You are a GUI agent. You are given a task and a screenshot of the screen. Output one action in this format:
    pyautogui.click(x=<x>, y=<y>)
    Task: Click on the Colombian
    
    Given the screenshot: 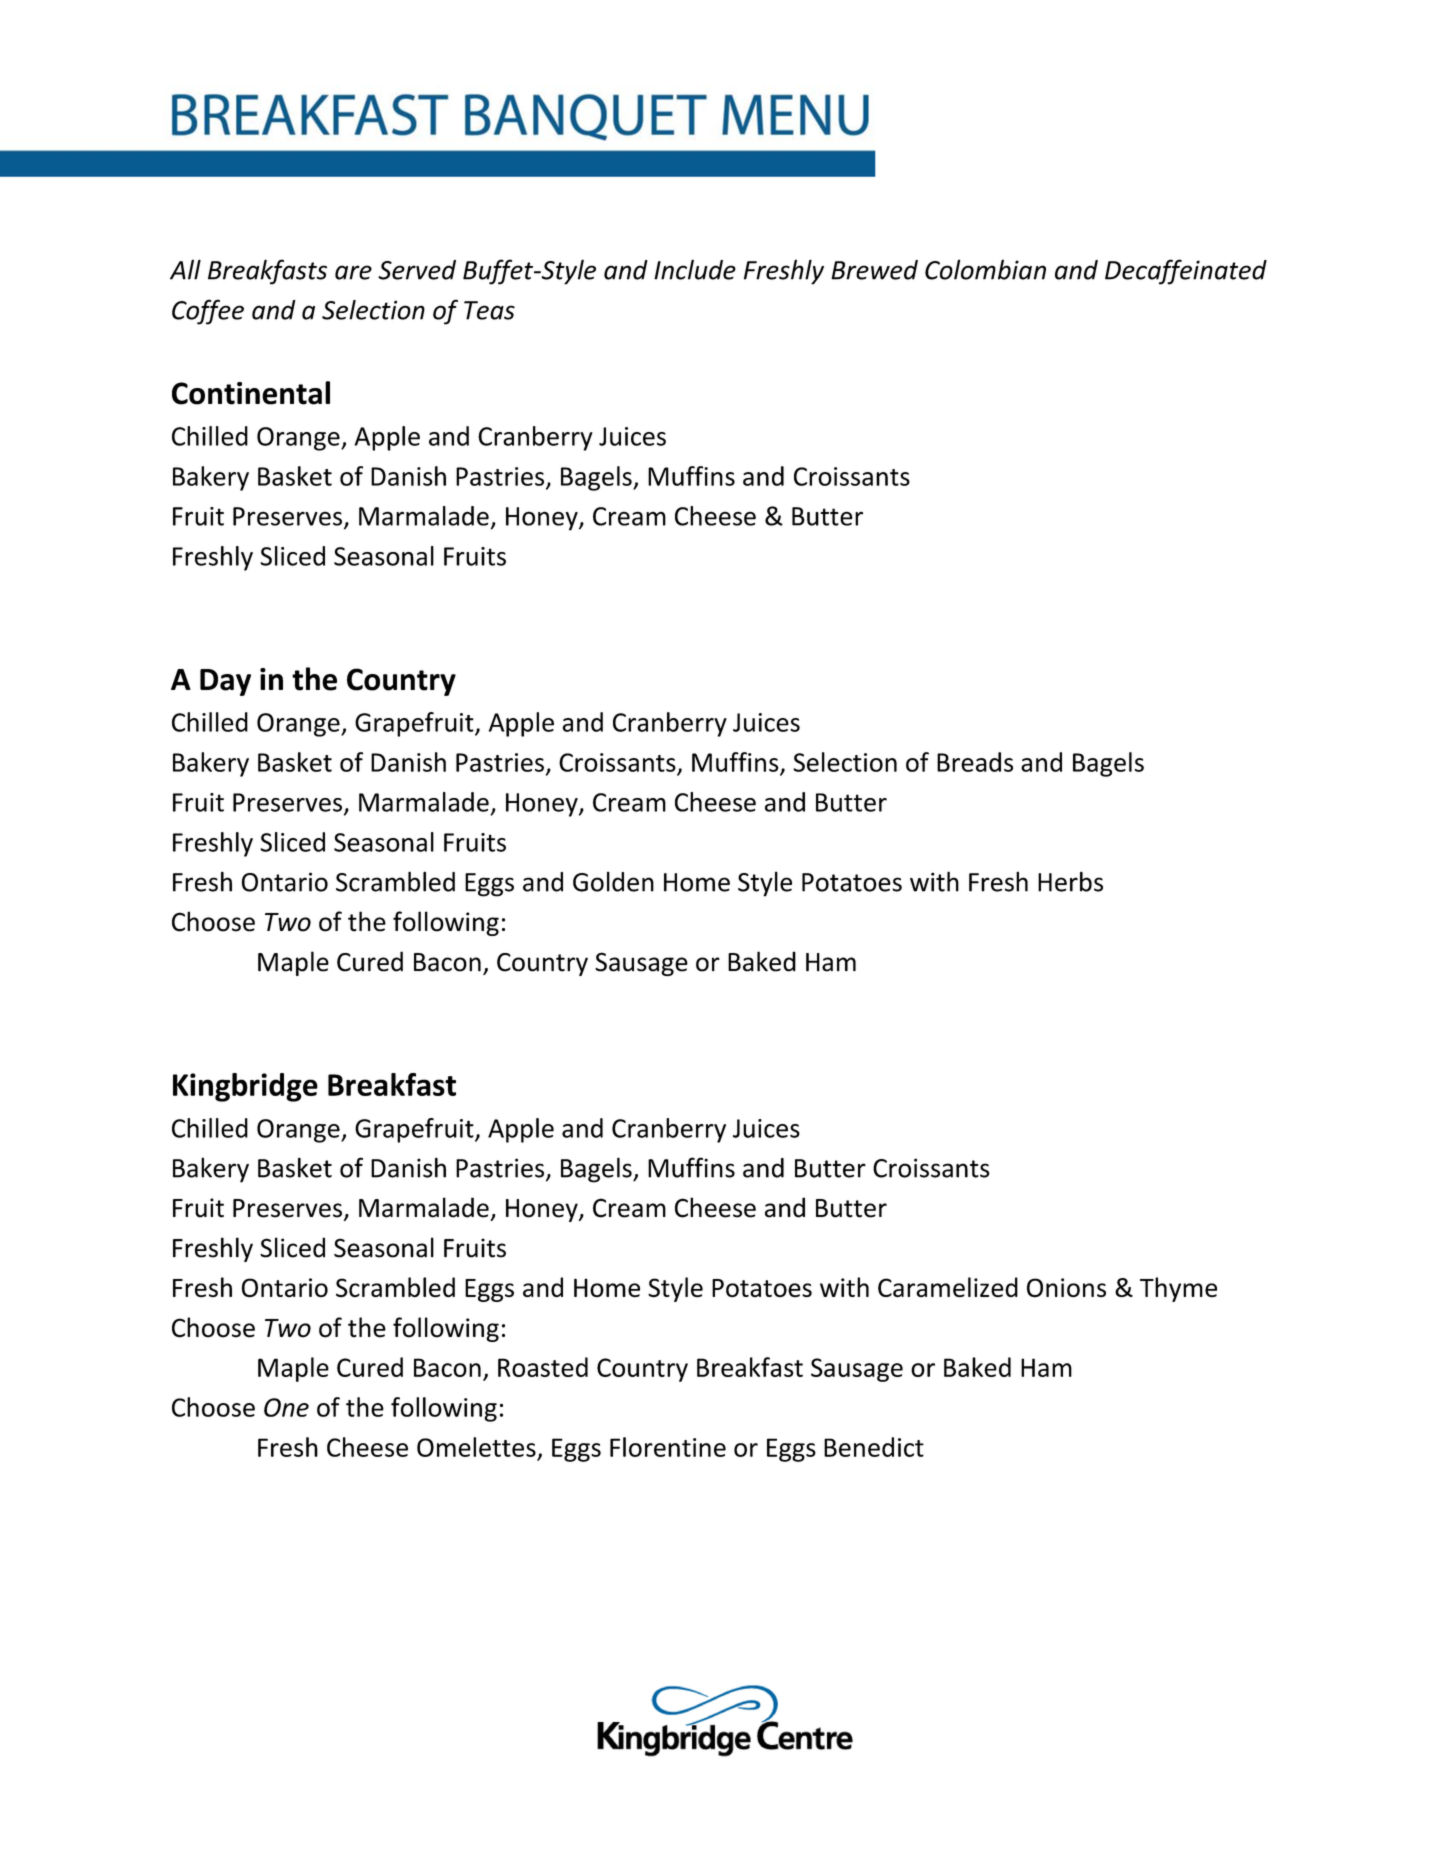 What is the action you would take?
    pyautogui.click(x=985, y=269)
